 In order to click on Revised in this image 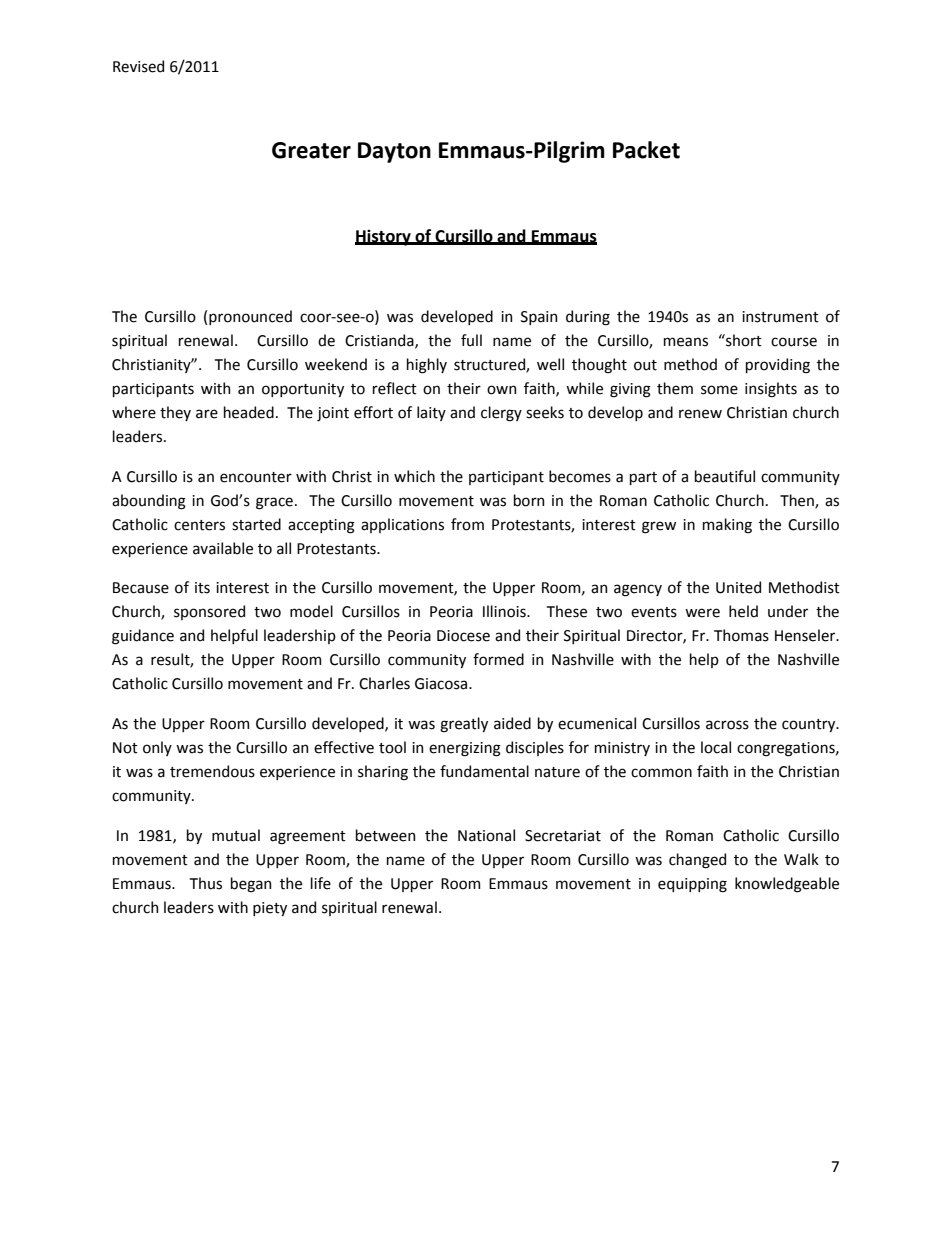, I will do `click(138, 66)`.
